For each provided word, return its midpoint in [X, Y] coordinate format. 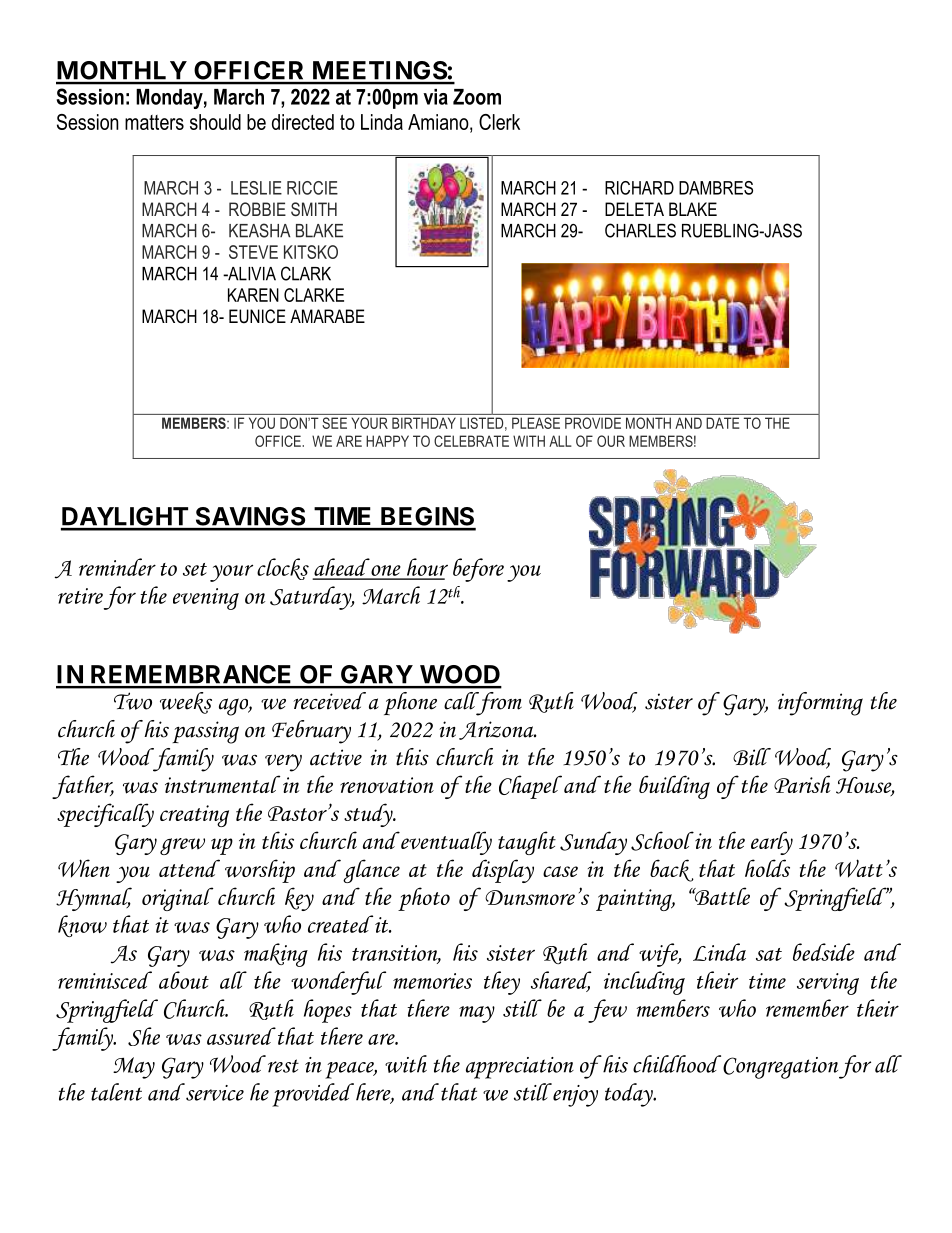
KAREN [253, 295]
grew [182, 846]
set [195, 569]
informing [820, 704]
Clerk [499, 122]
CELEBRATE [471, 441]
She [144, 1036]
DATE [723, 423]
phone [410, 703]
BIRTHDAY [424, 423]
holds [767, 868]
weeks [186, 703]
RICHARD [639, 188]
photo [424, 899]
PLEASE [536, 423]
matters [154, 122]
